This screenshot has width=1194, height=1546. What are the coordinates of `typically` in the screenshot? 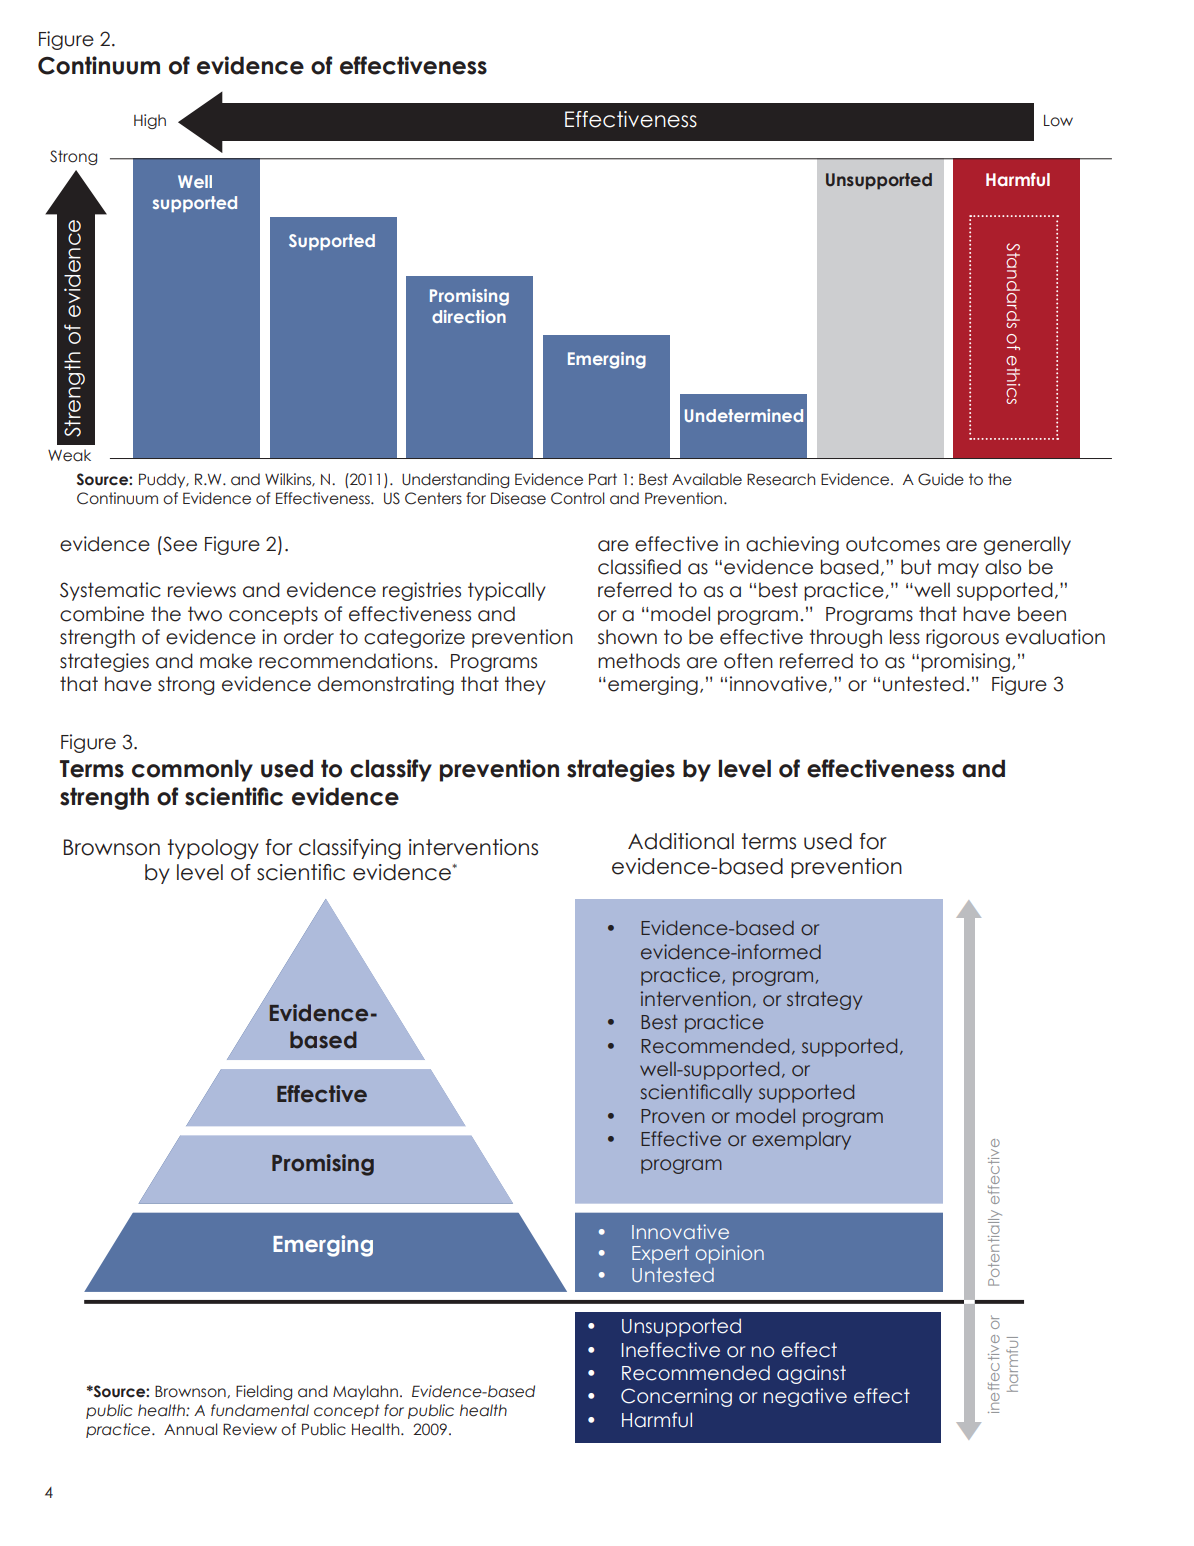 It's located at (507, 591).
